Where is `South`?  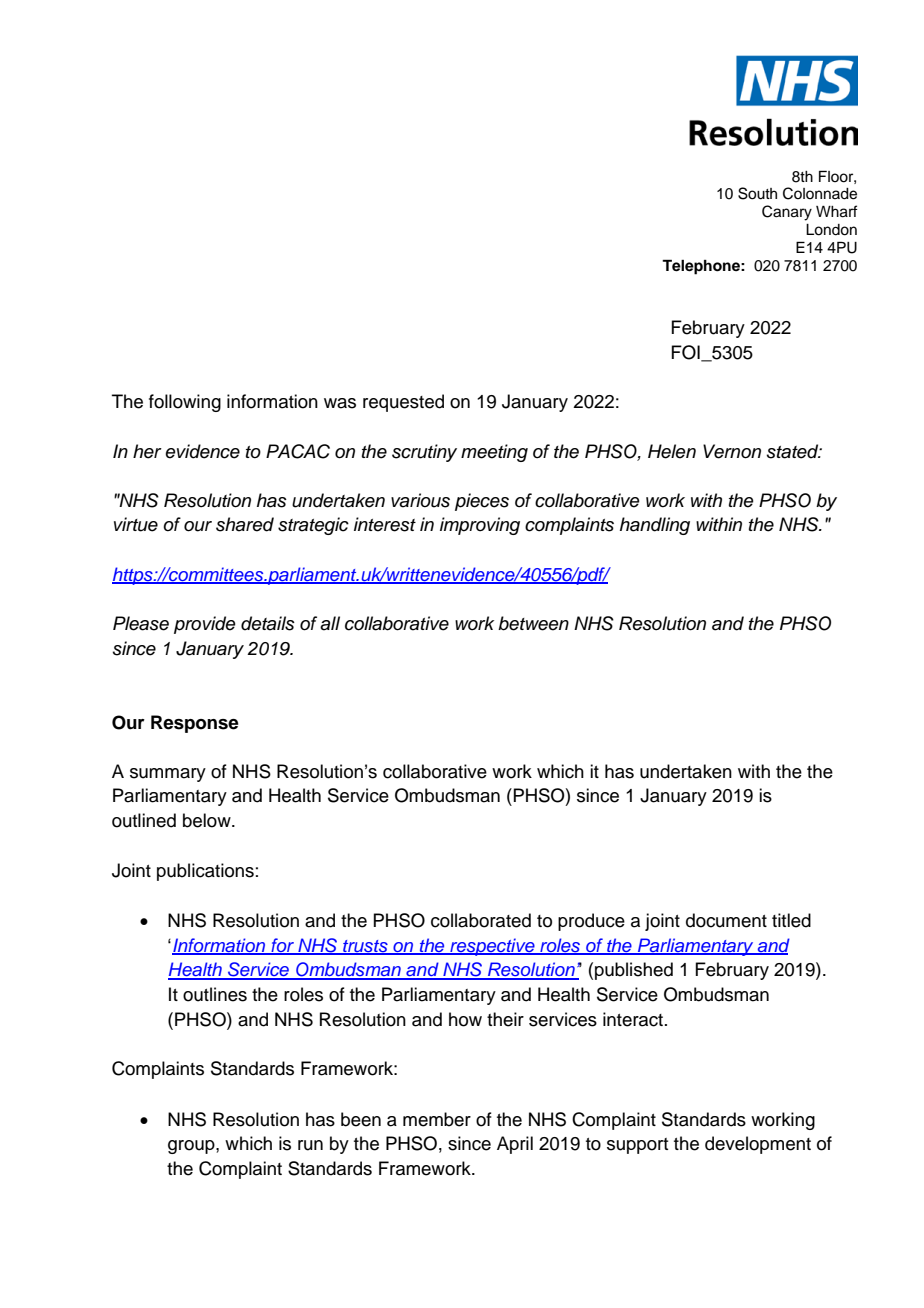
South is located at coordinates (757, 193).
